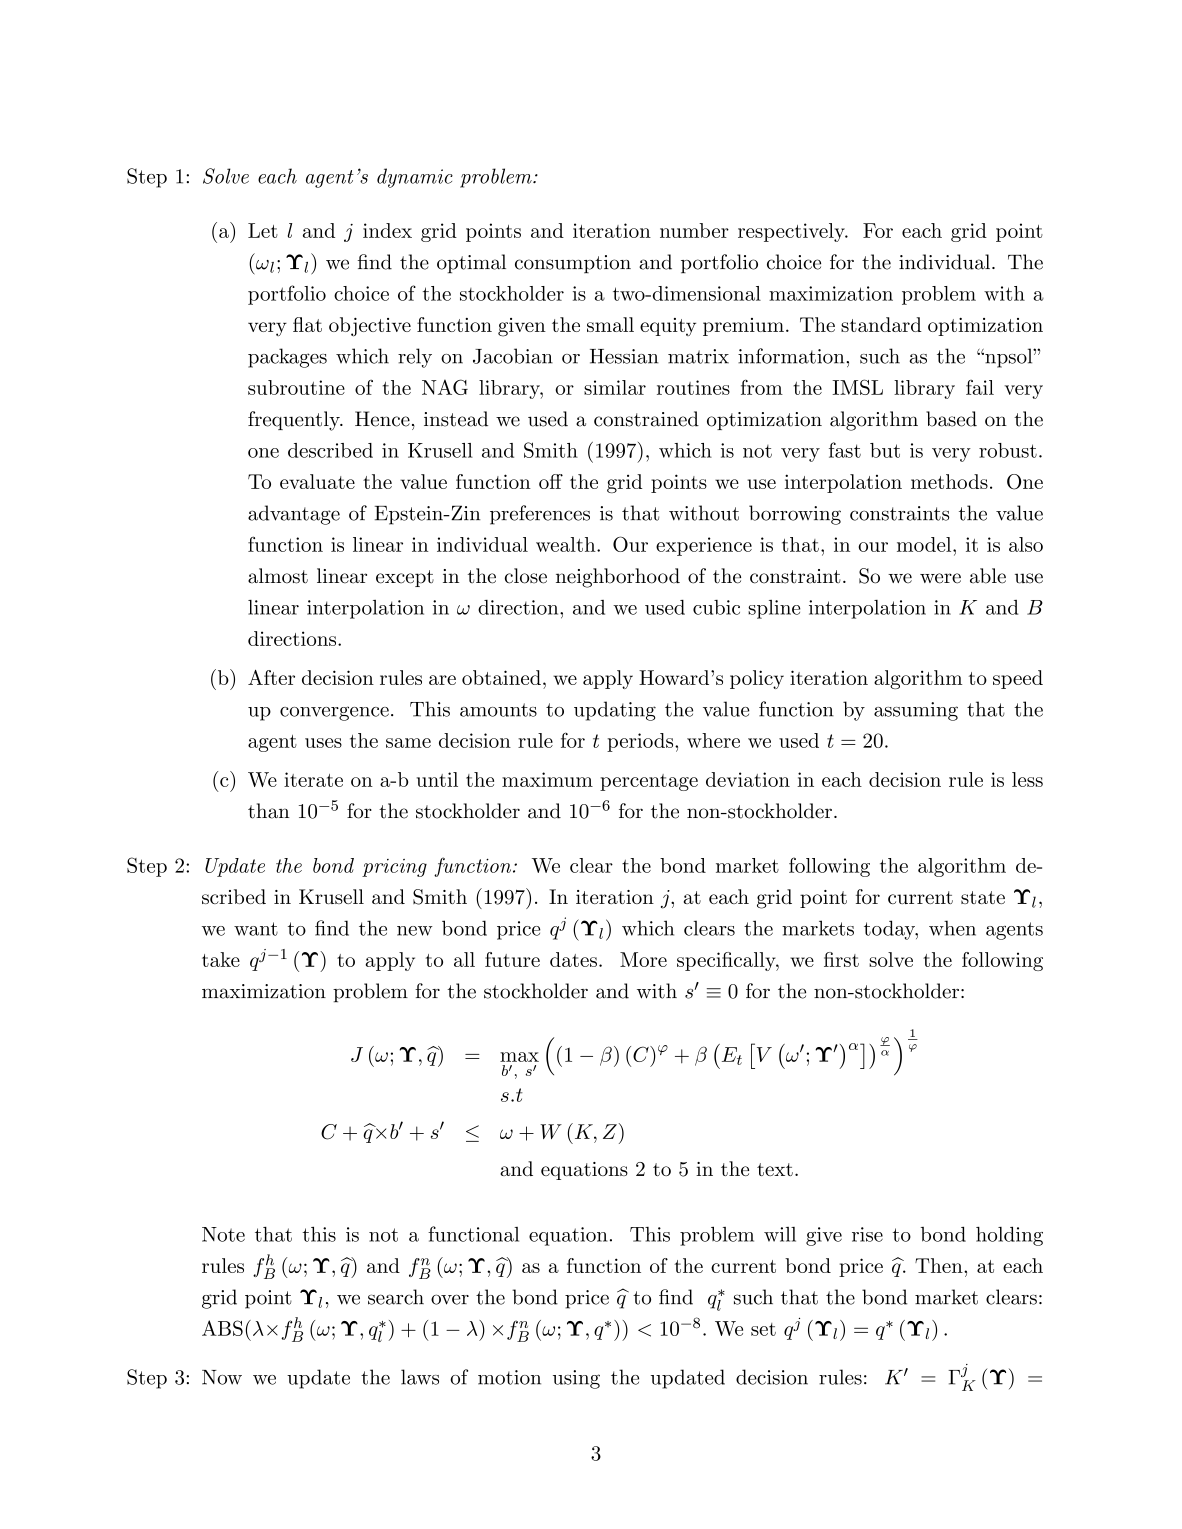 The image size is (1182, 1529). I want to click on iterate, so click(313, 779).
